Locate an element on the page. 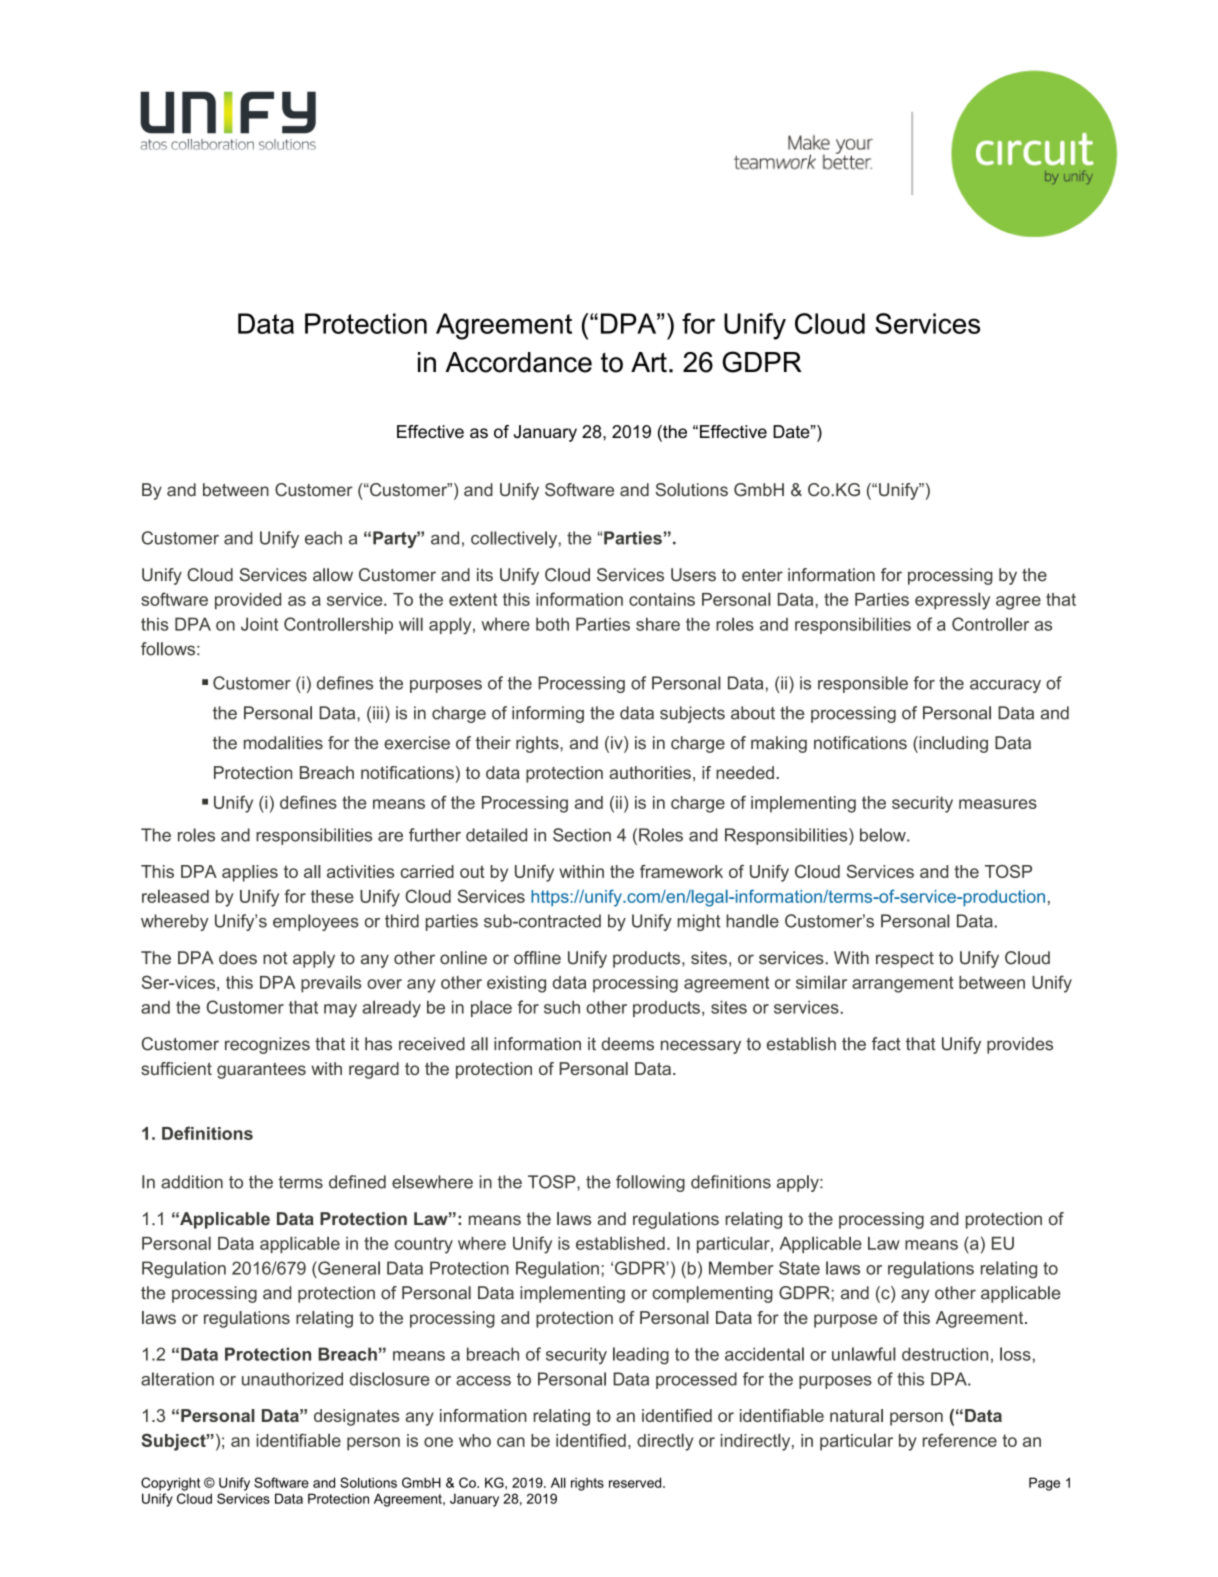 Image resolution: width=1218 pixels, height=1577 pixels. following is located at coordinates (650, 1183).
